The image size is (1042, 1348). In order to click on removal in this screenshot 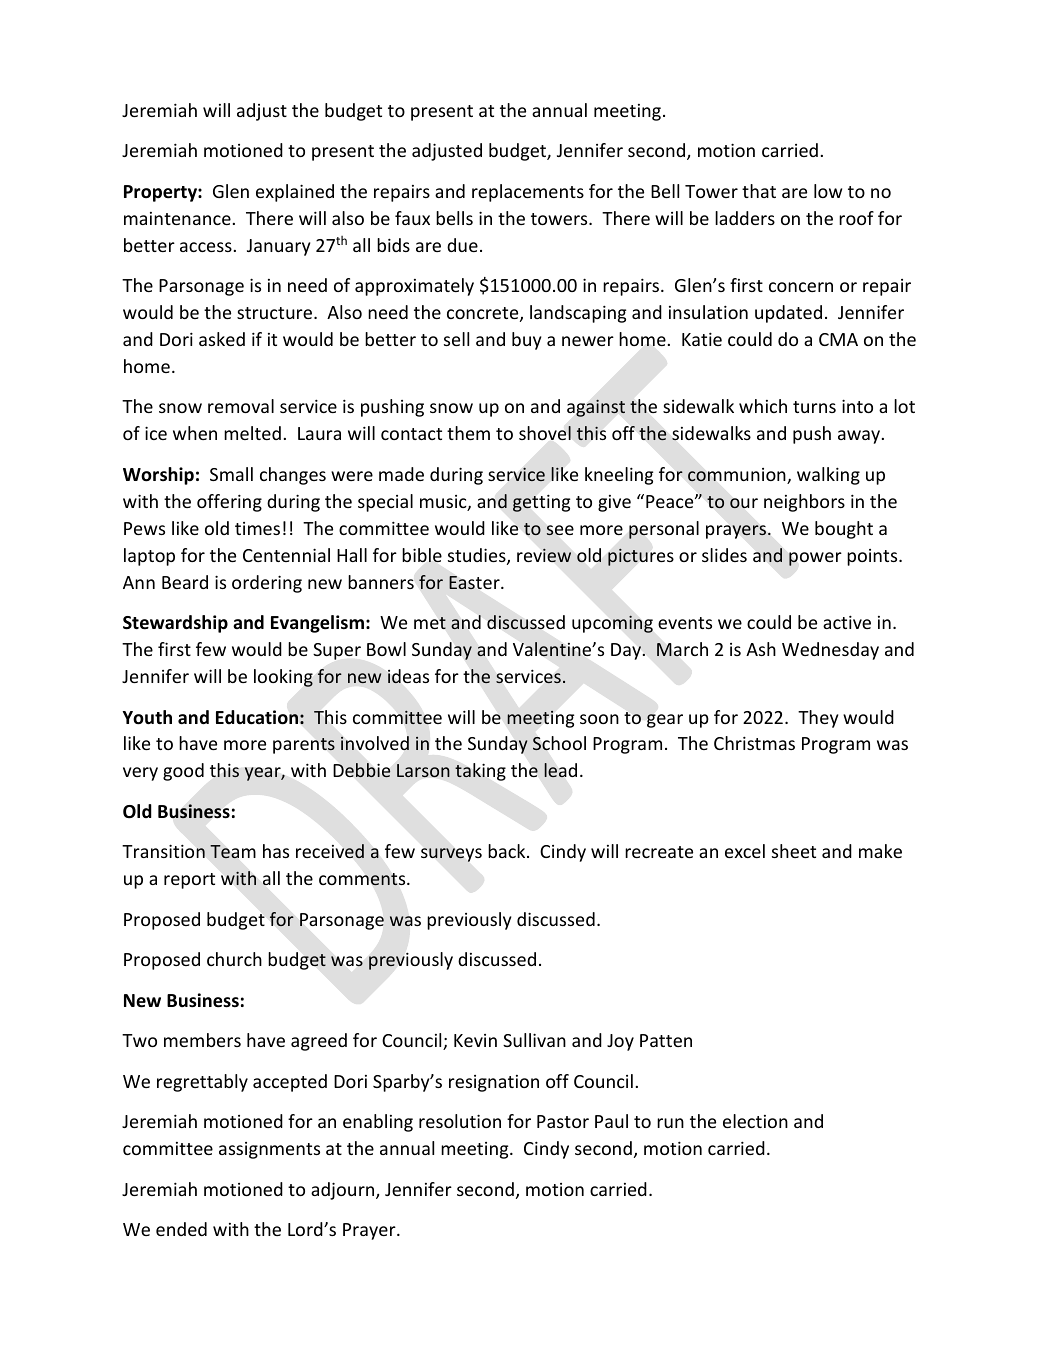, I will do `click(241, 406)`.
